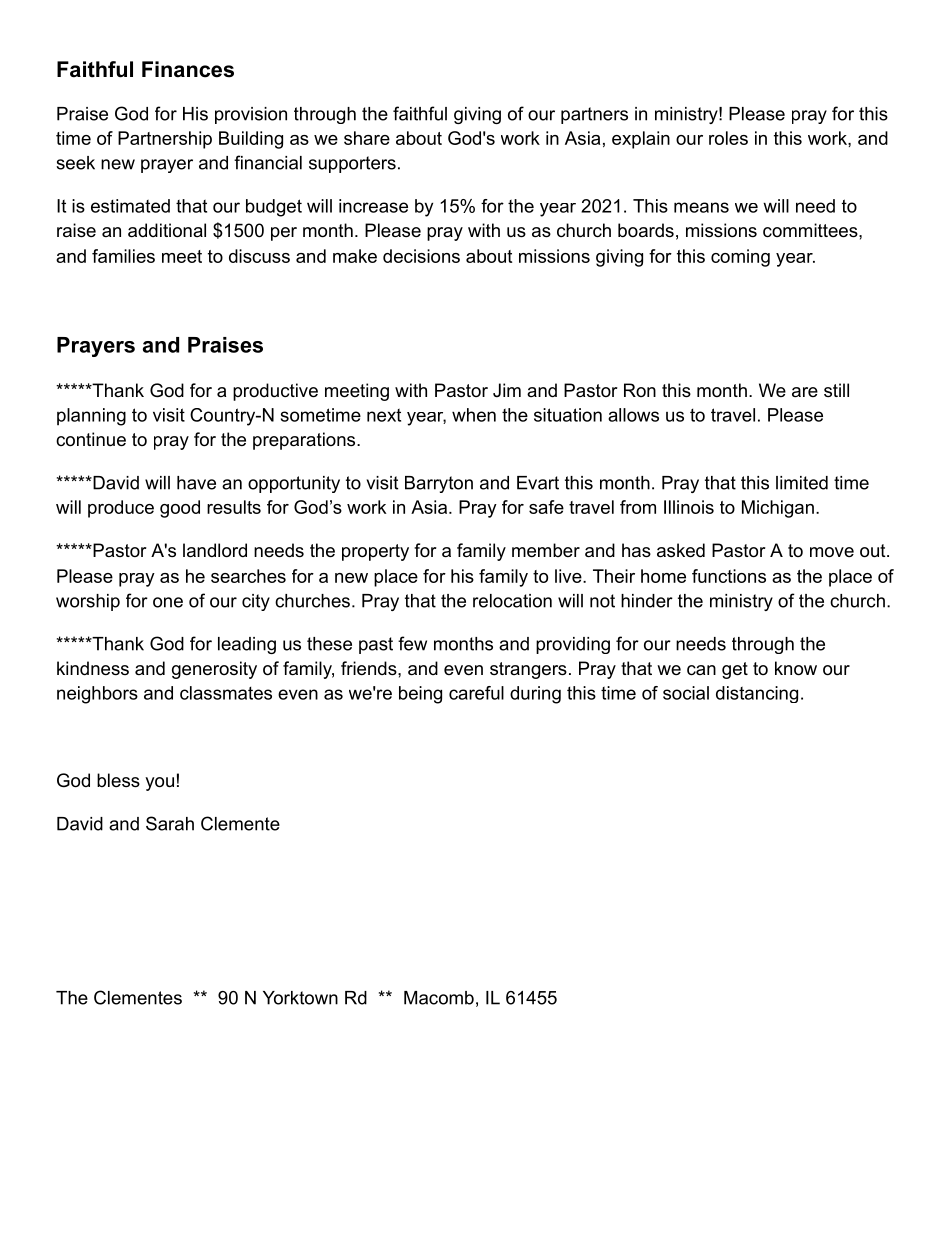 The image size is (952, 1233). Describe the element at coordinates (375, 552) in the page. I see `property` at that location.
